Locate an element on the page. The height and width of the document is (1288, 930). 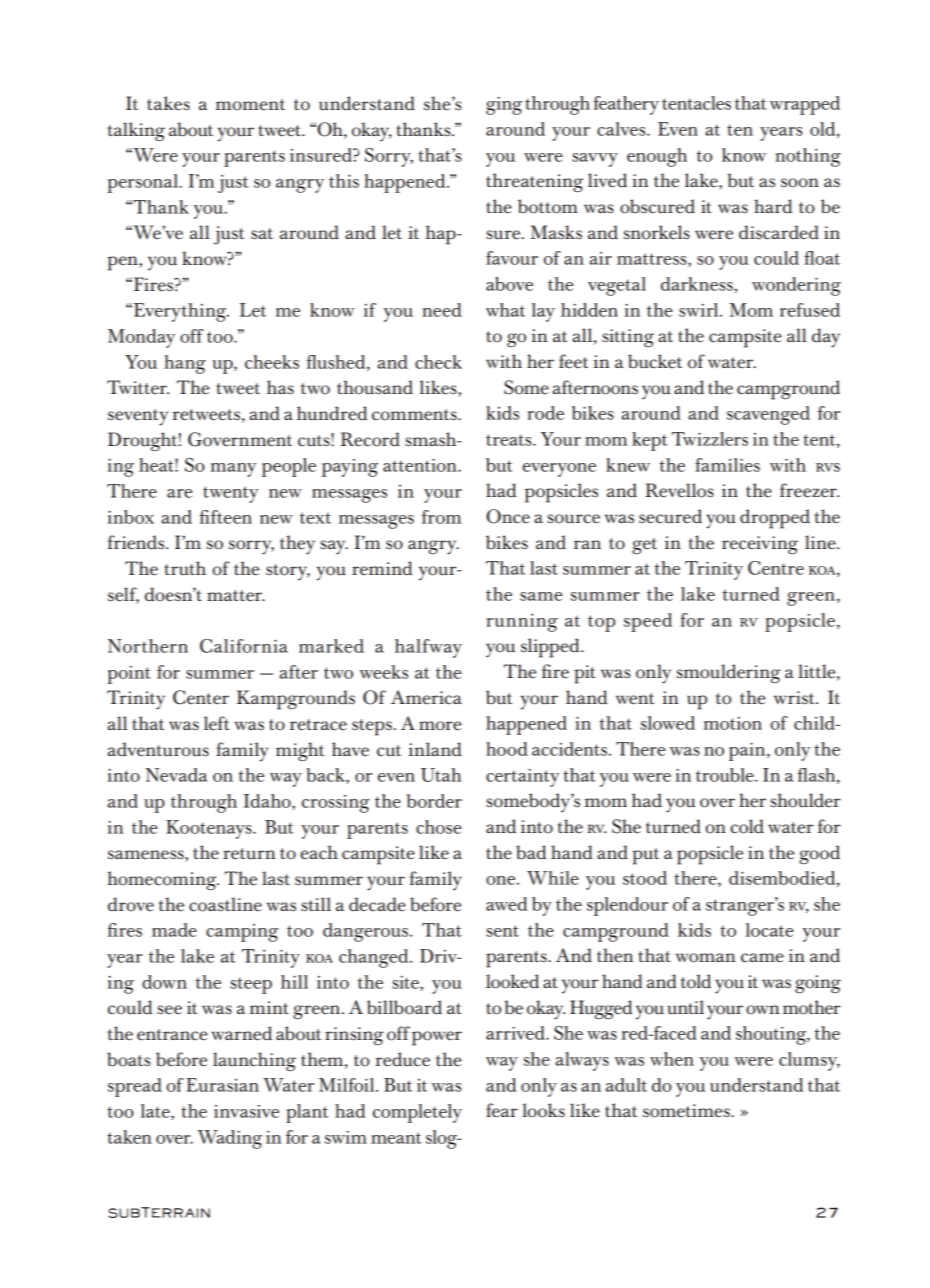
nothing is located at coordinates (808, 157).
